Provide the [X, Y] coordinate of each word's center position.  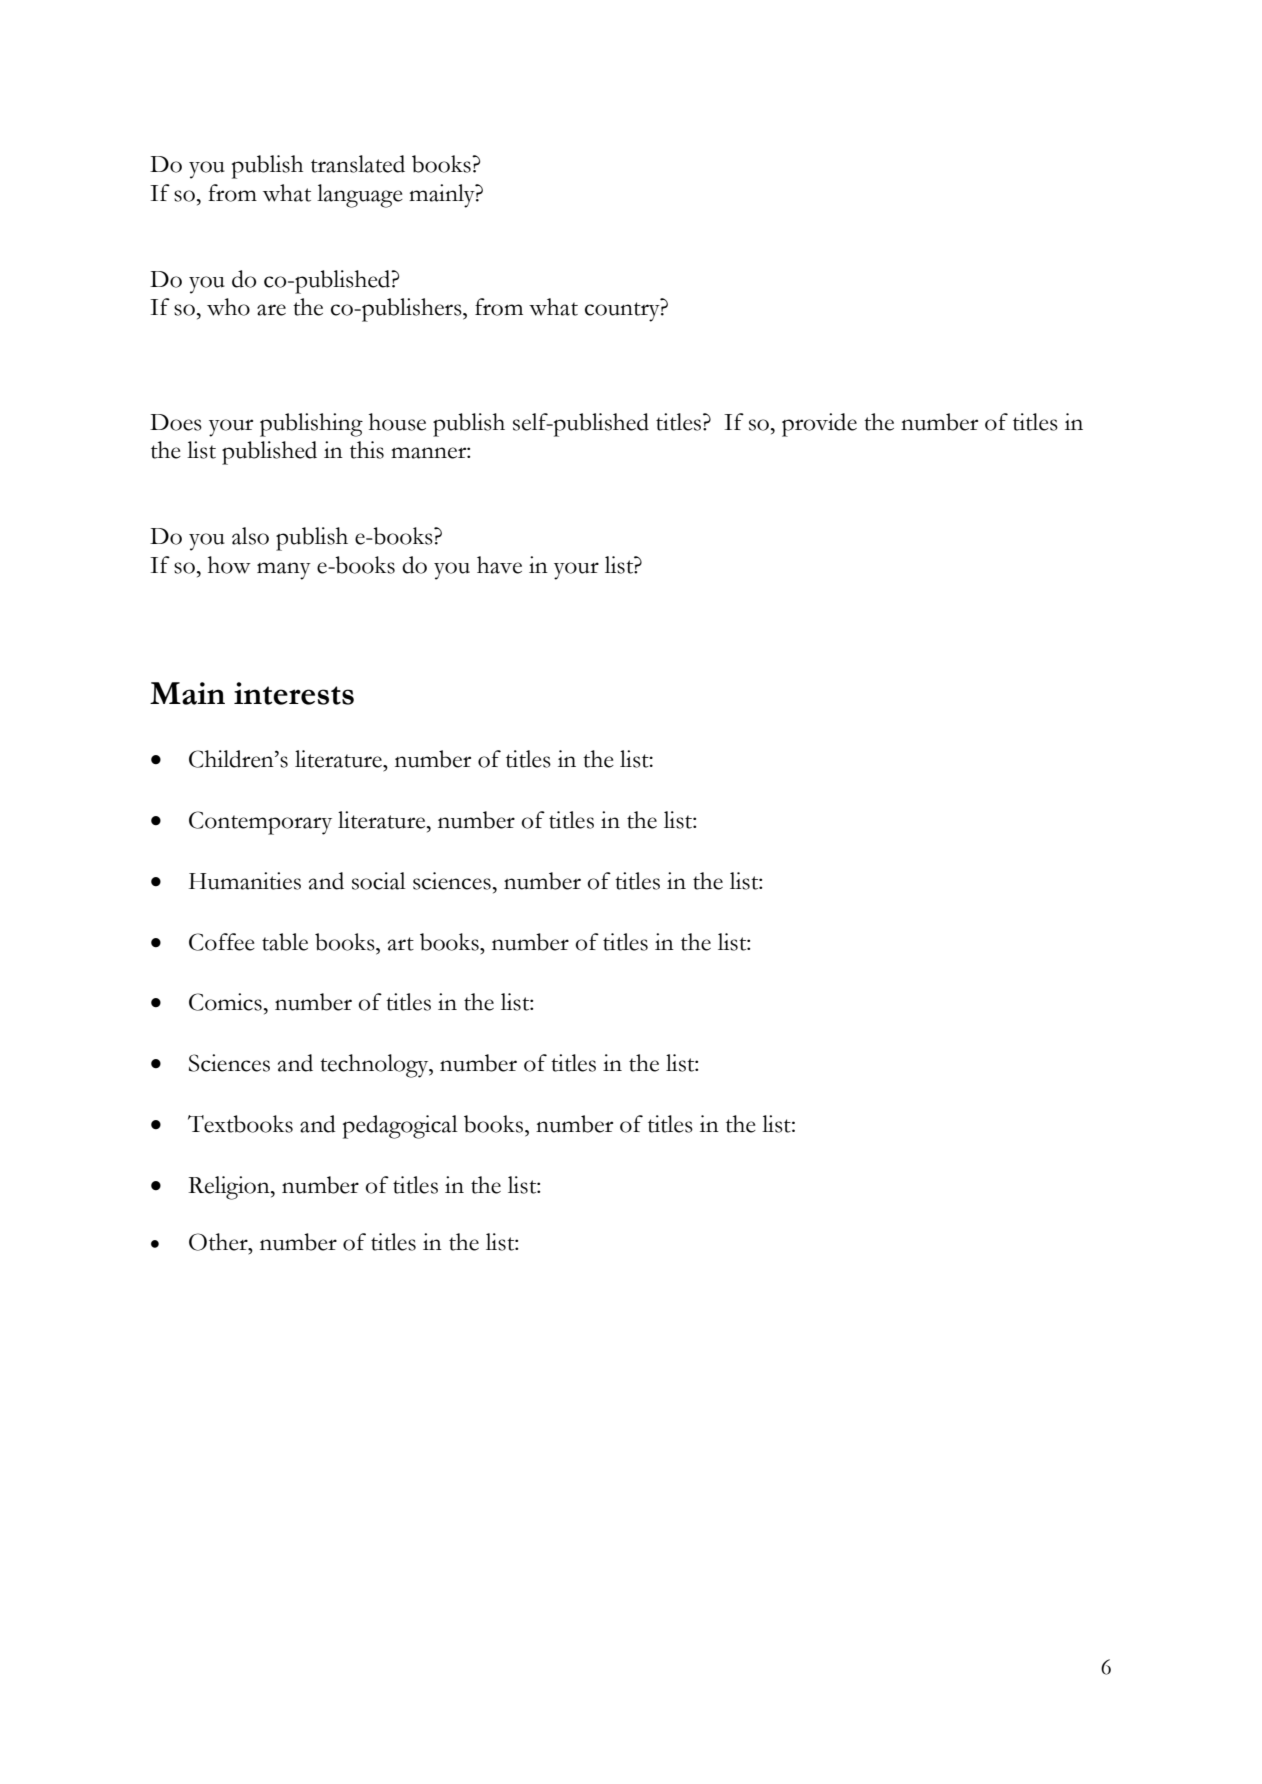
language [360, 196]
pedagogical [400, 1127]
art [401, 944]
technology [375, 1066]
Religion [230, 1188]
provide [819, 425]
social [379, 881]
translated [358, 164]
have [499, 565]
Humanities [245, 881]
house [397, 422]
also [250, 536]
